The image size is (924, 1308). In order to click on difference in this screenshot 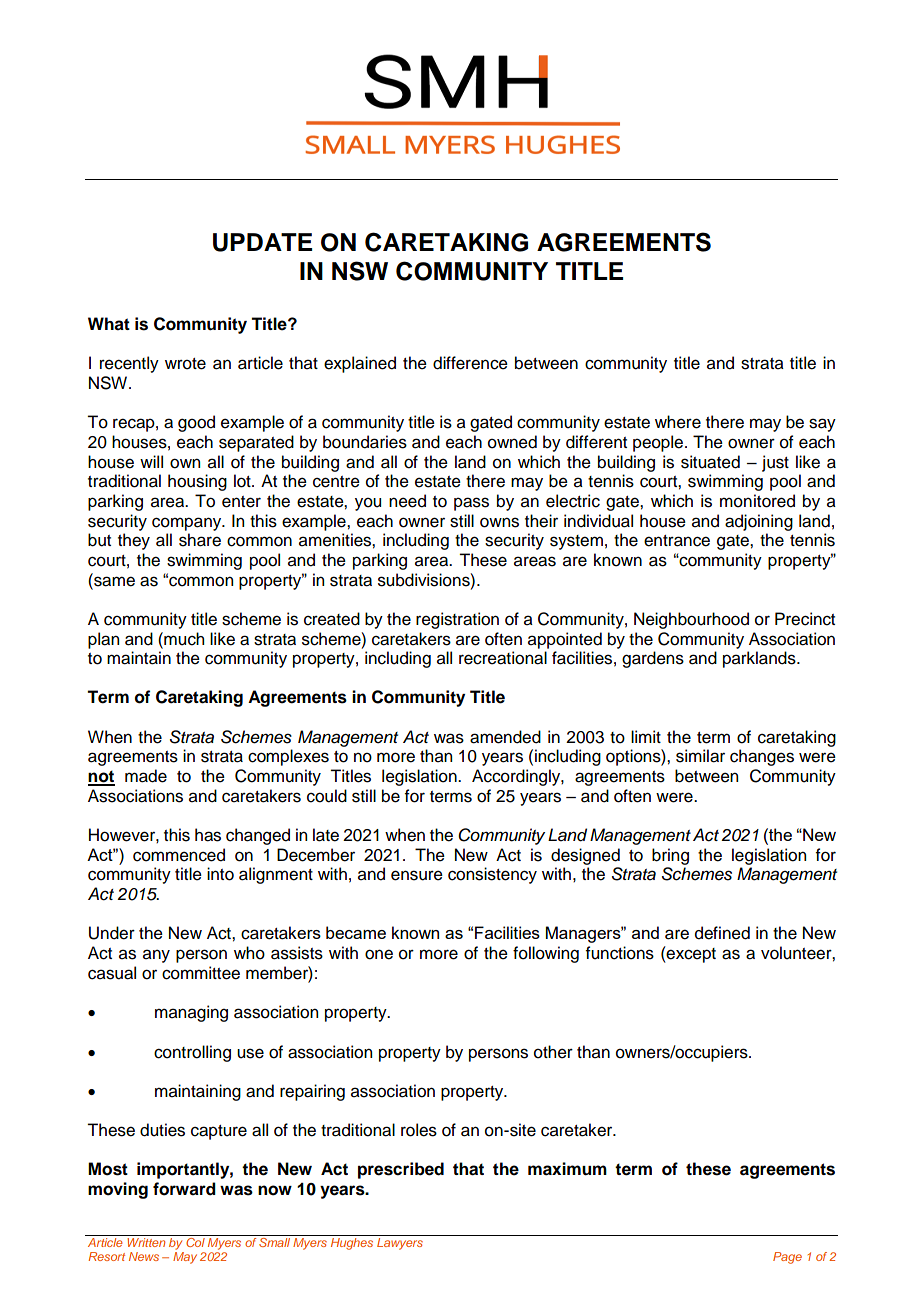, I will do `click(470, 363)`.
